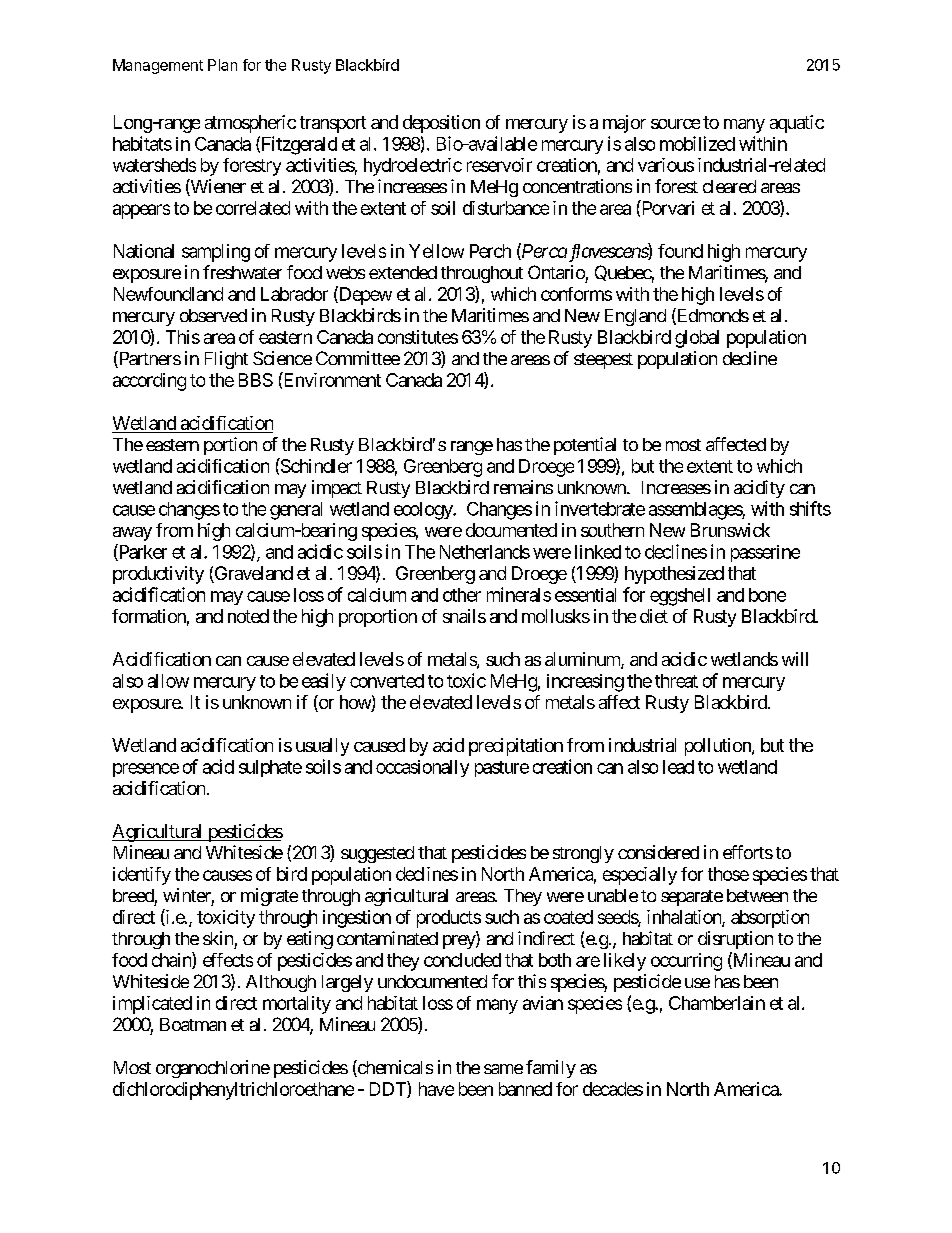 Image resolution: width=952 pixels, height=1233 pixels. Describe the element at coordinates (441, 124) in the screenshot. I see `deposition` at that location.
